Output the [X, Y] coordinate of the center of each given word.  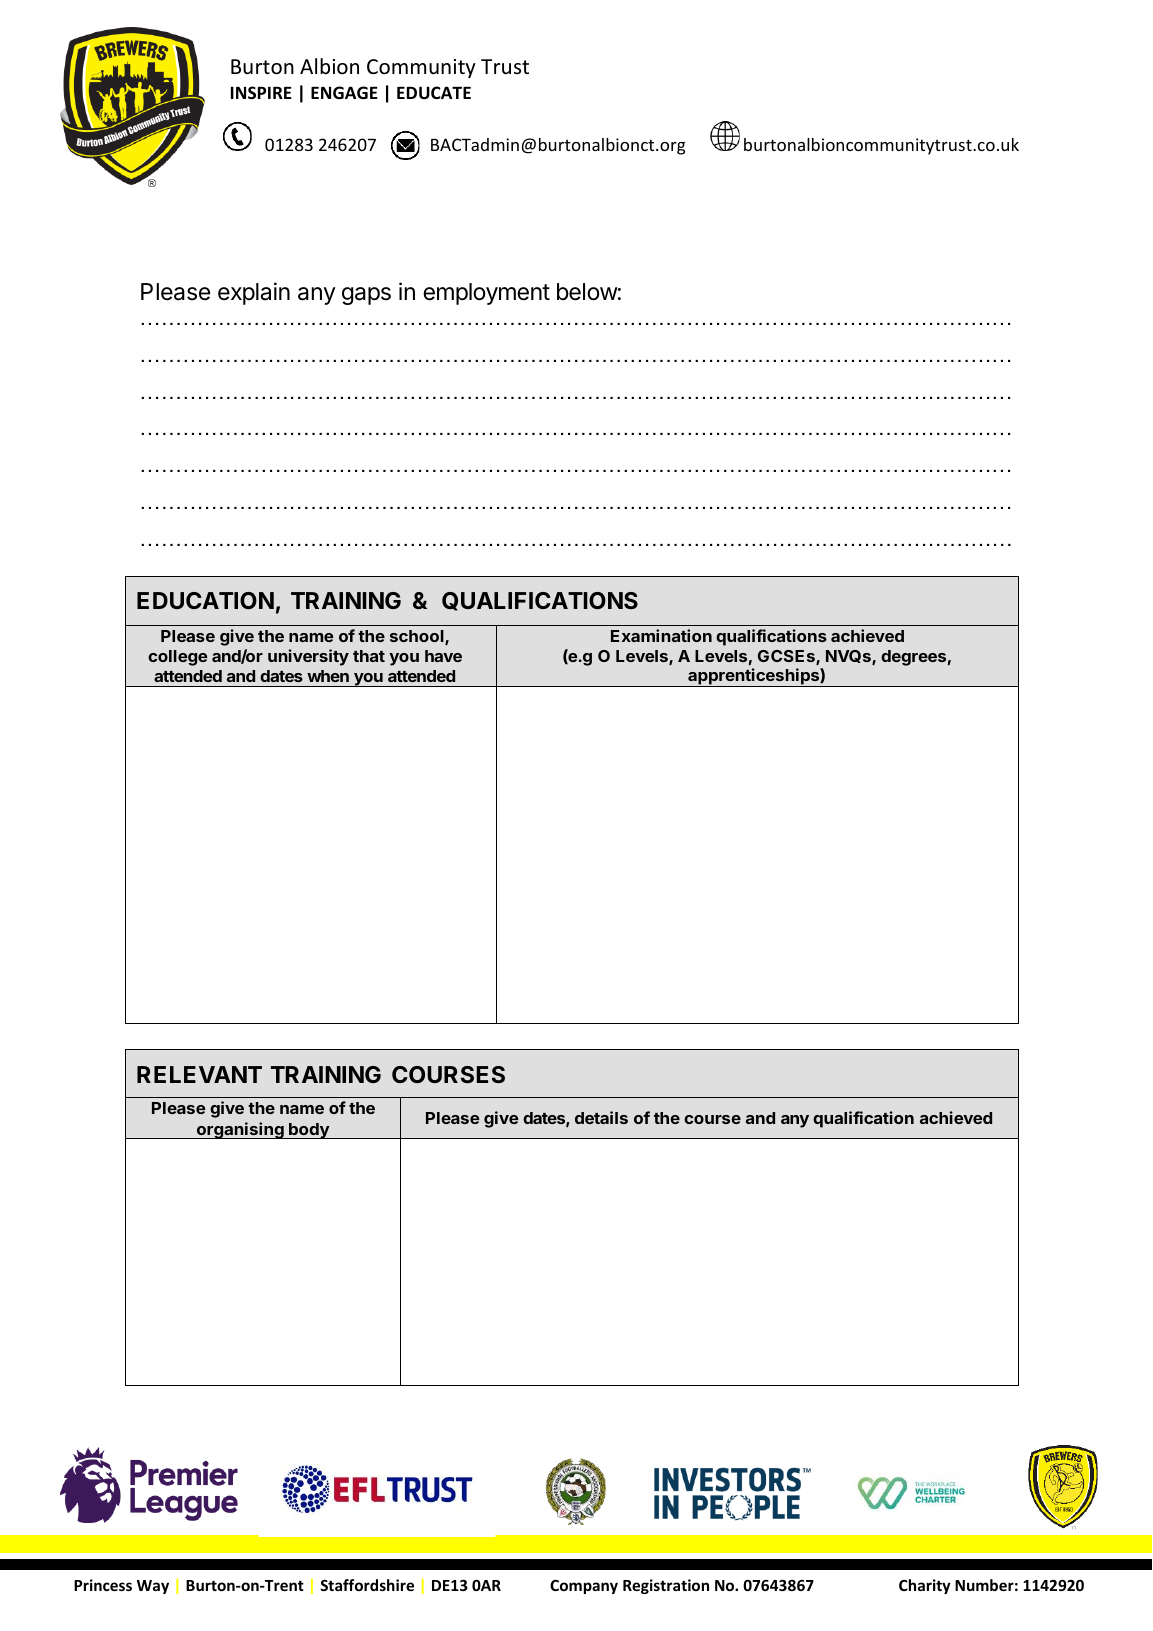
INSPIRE [261, 93]
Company [584, 1587]
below [587, 292]
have [443, 656]
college [178, 658]
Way [153, 1587]
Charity [925, 1586]
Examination [661, 635]
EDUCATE [434, 93]
